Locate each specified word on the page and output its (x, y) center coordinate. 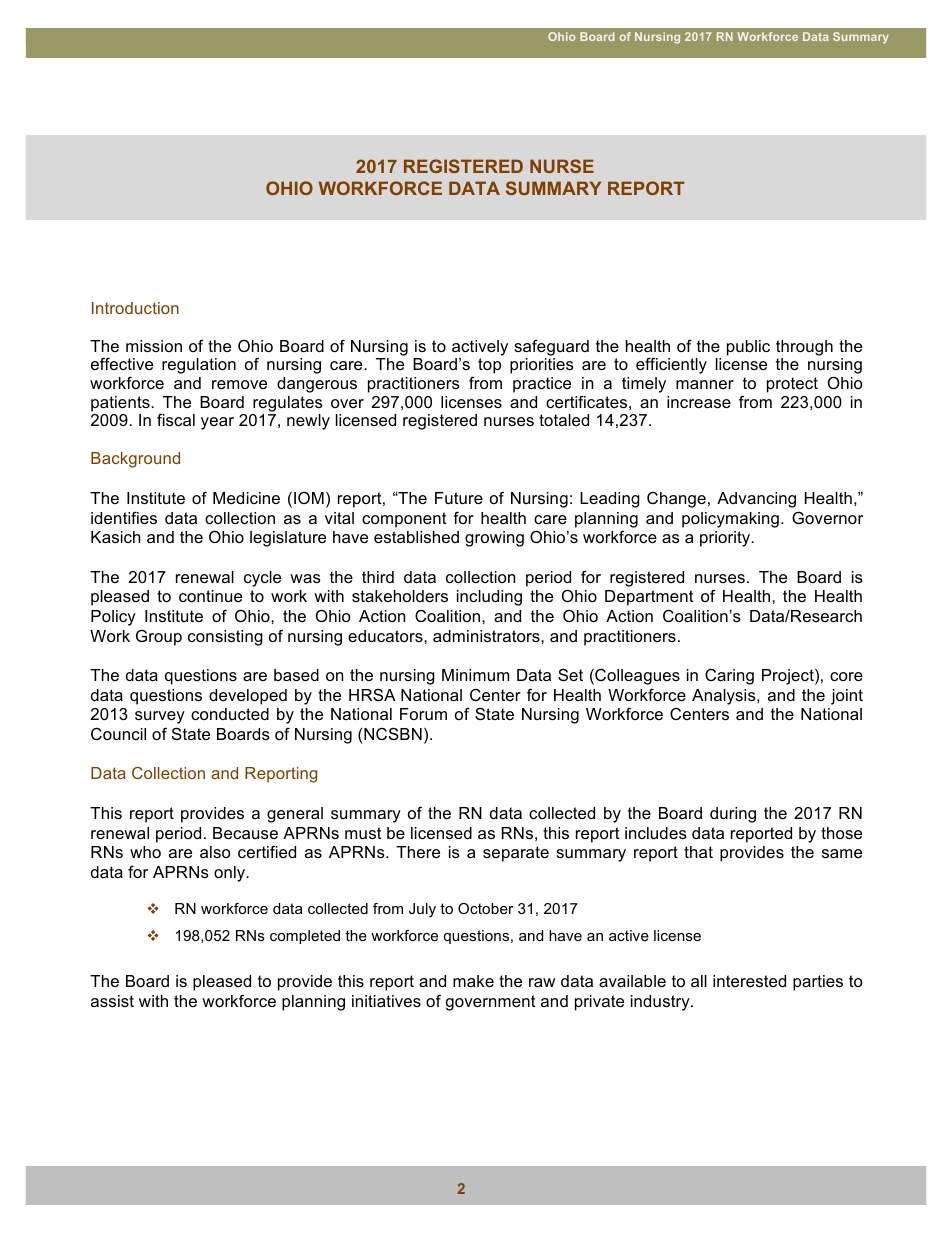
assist (112, 1001)
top (489, 366)
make (473, 981)
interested (749, 981)
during (733, 815)
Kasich (116, 537)
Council (118, 733)
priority (726, 539)
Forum (423, 714)
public (748, 348)
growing (494, 539)
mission (154, 346)
